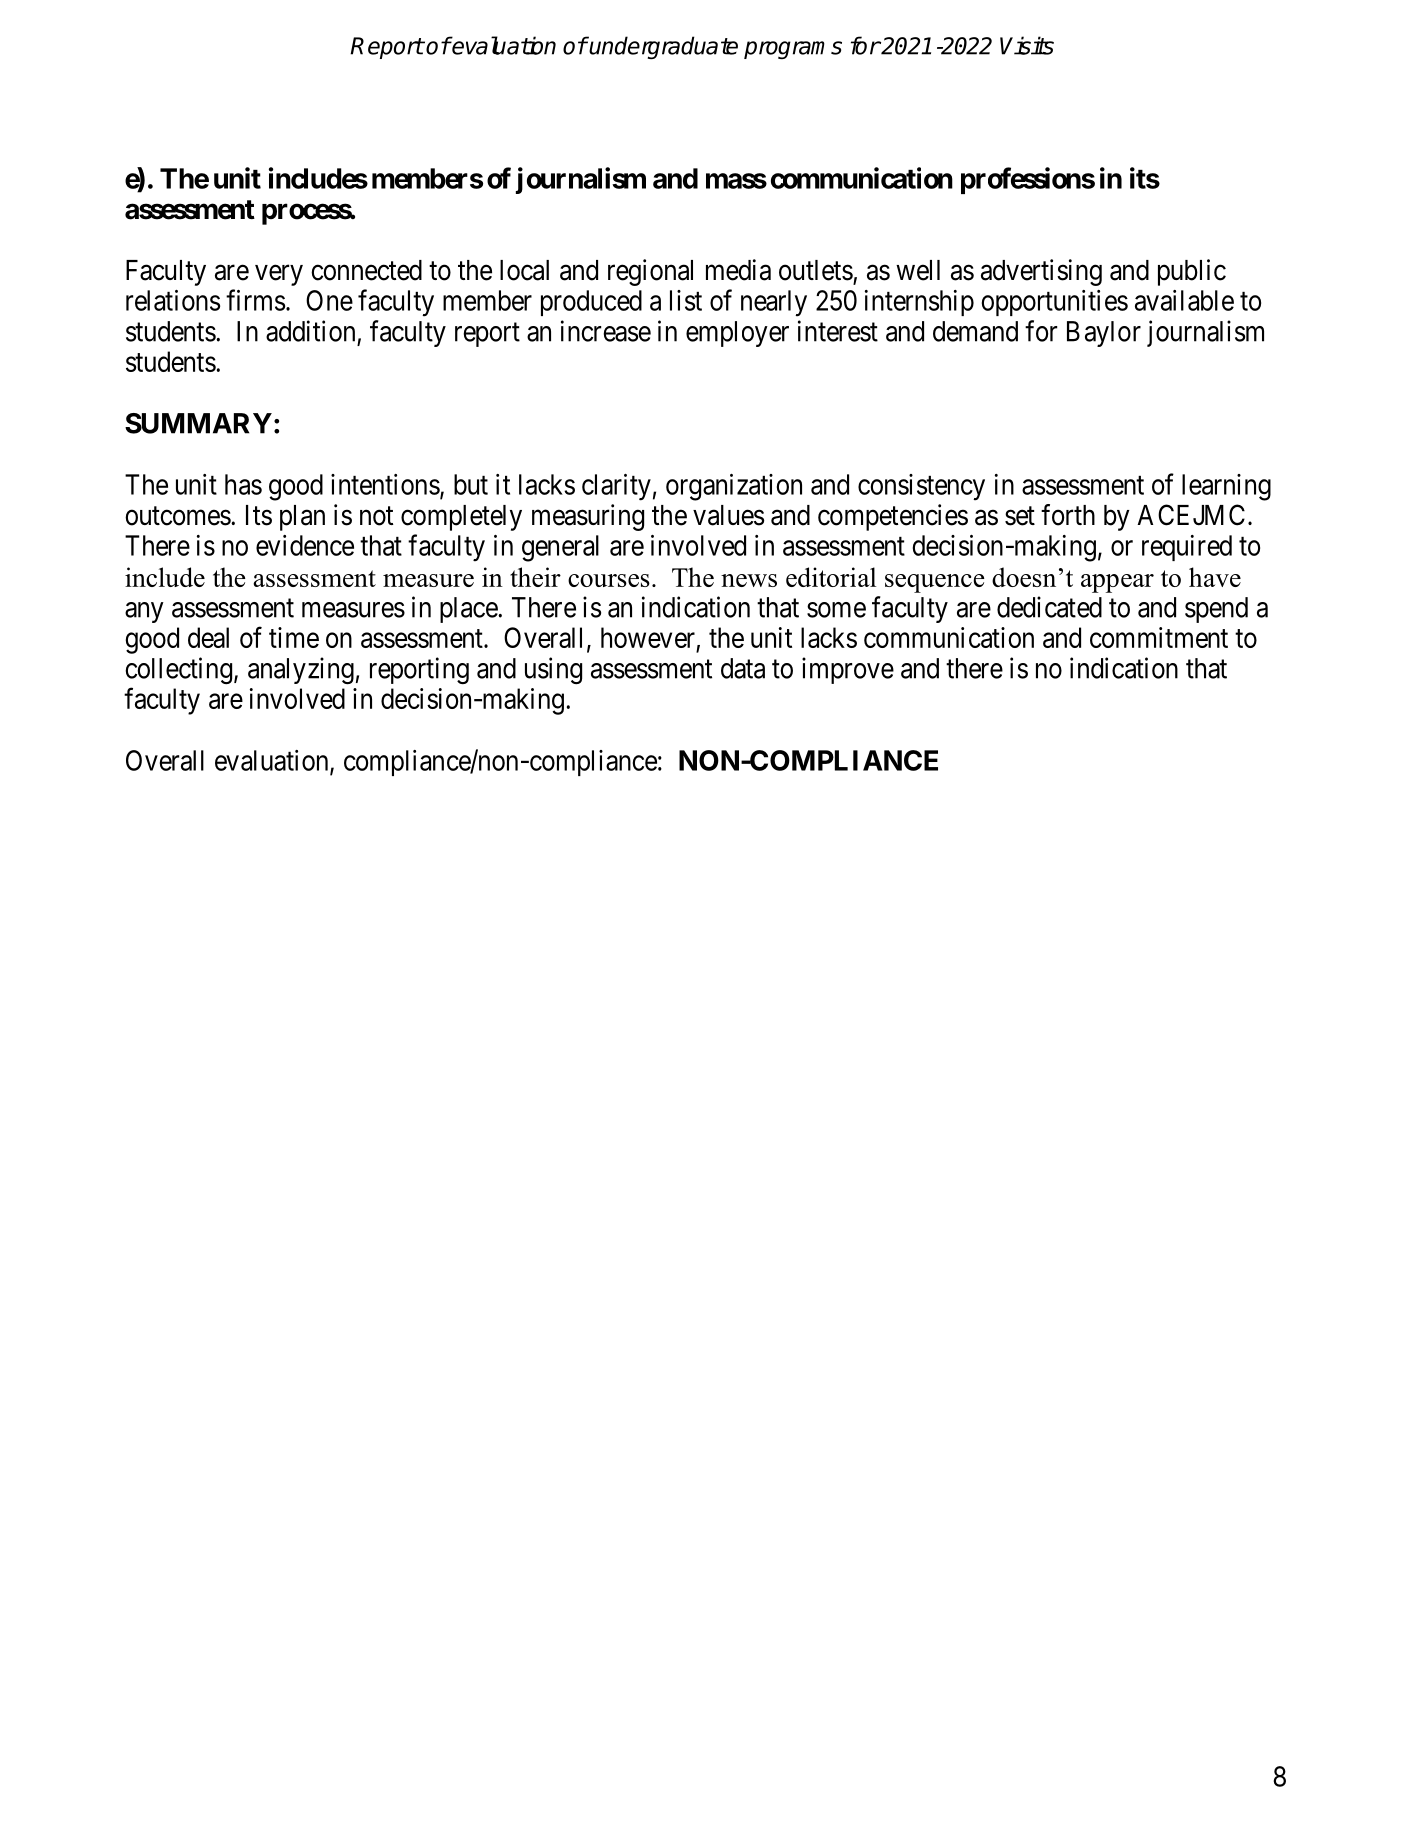  What do you see at coordinates (1041, 272) in the page?
I see `advertising` at bounding box center [1041, 272].
